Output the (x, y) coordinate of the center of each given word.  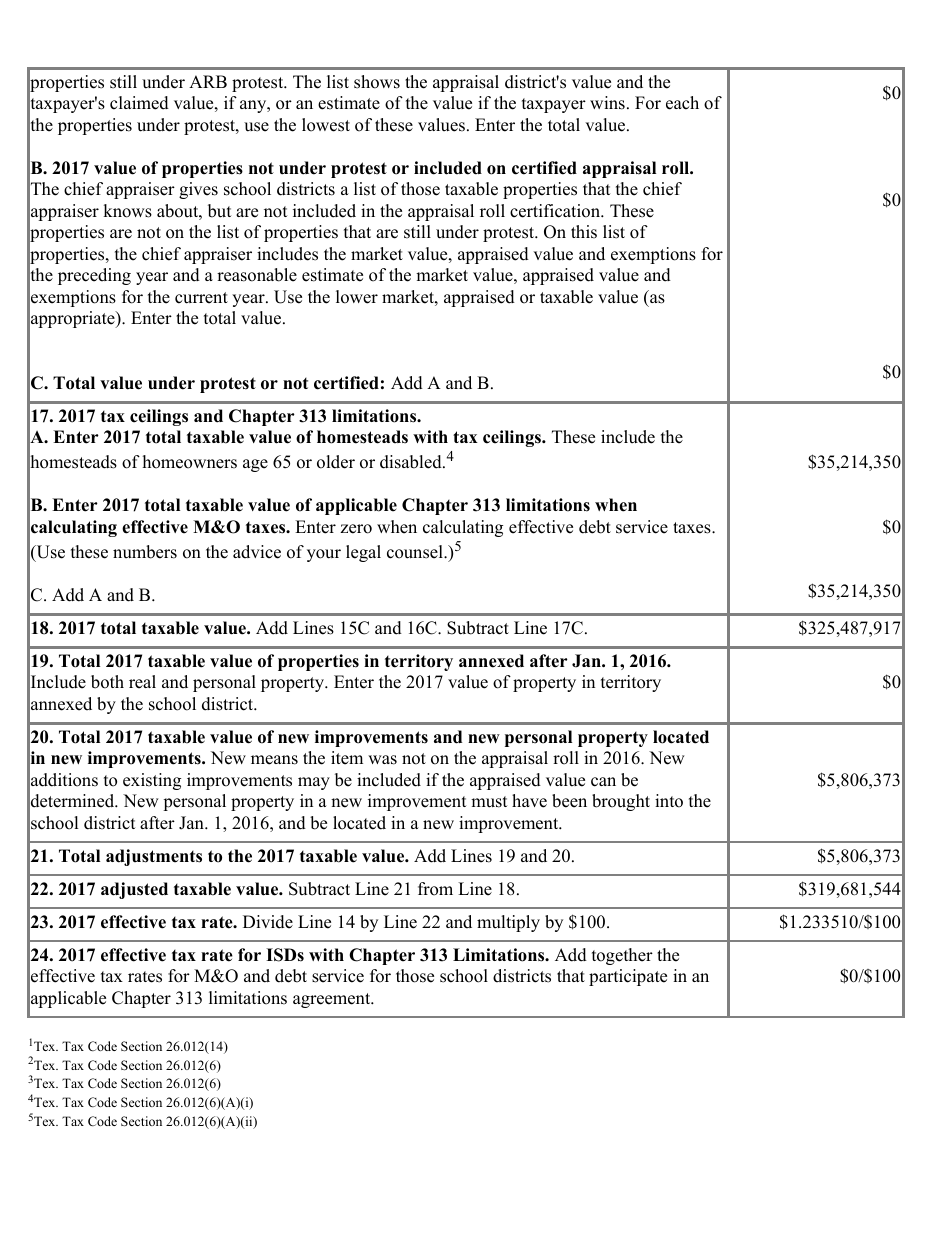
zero (356, 529)
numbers (145, 552)
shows (377, 82)
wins (607, 103)
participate (628, 977)
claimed (139, 103)
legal (363, 553)
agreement (333, 1000)
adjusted (134, 890)
